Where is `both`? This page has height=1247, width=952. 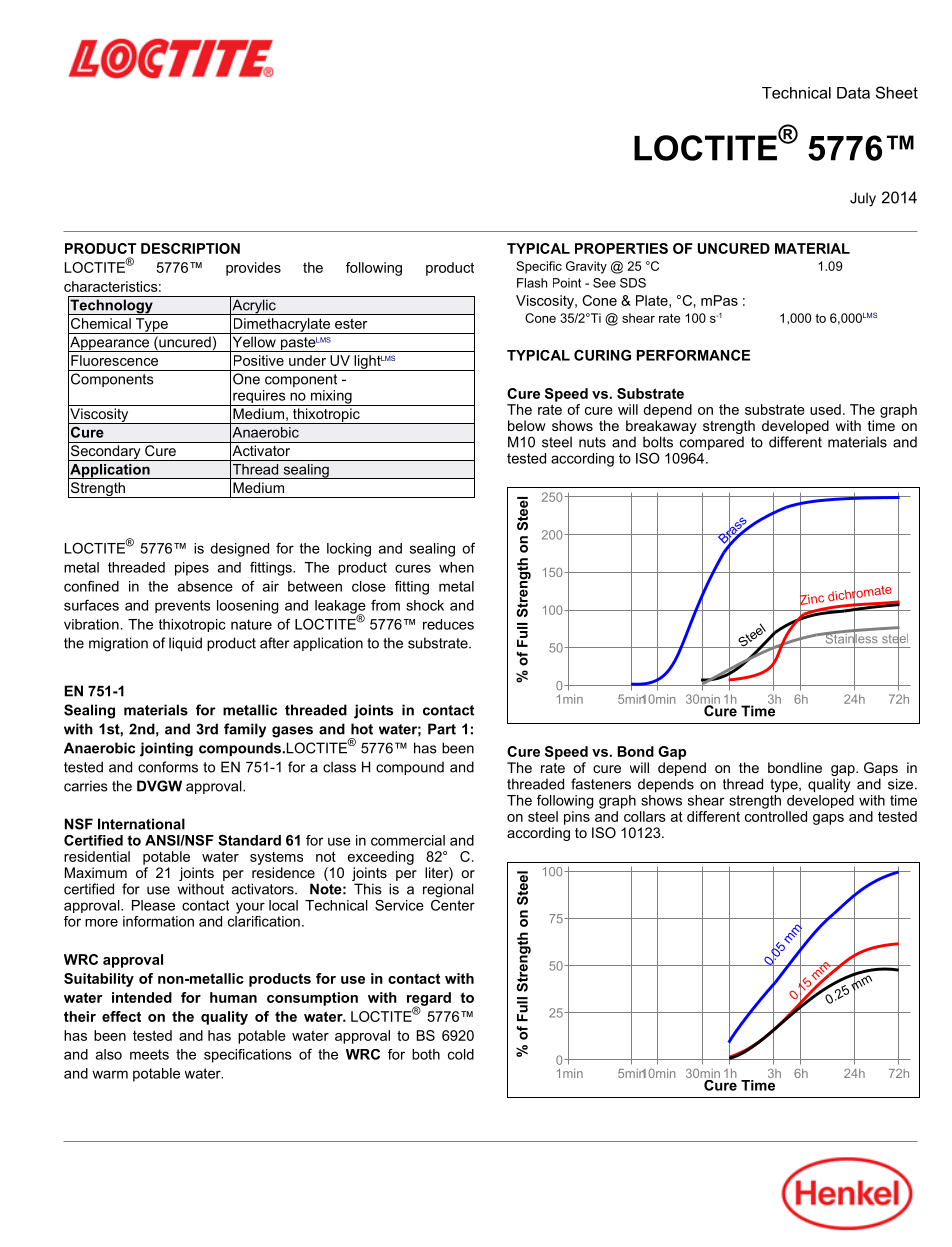
both is located at coordinates (426, 1054).
